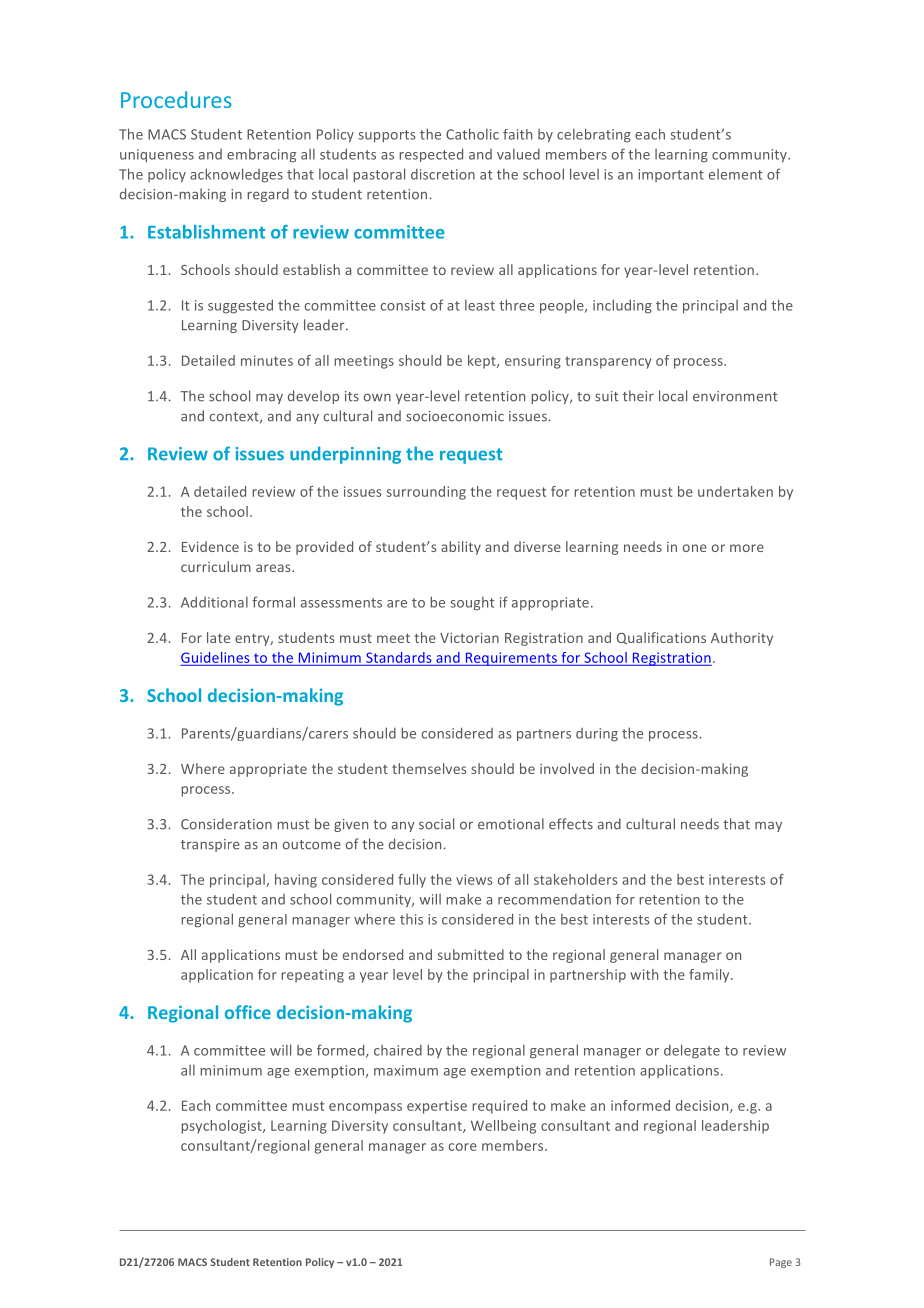  Describe the element at coordinates (365, 1108) in the screenshot. I see `encompass` at that location.
